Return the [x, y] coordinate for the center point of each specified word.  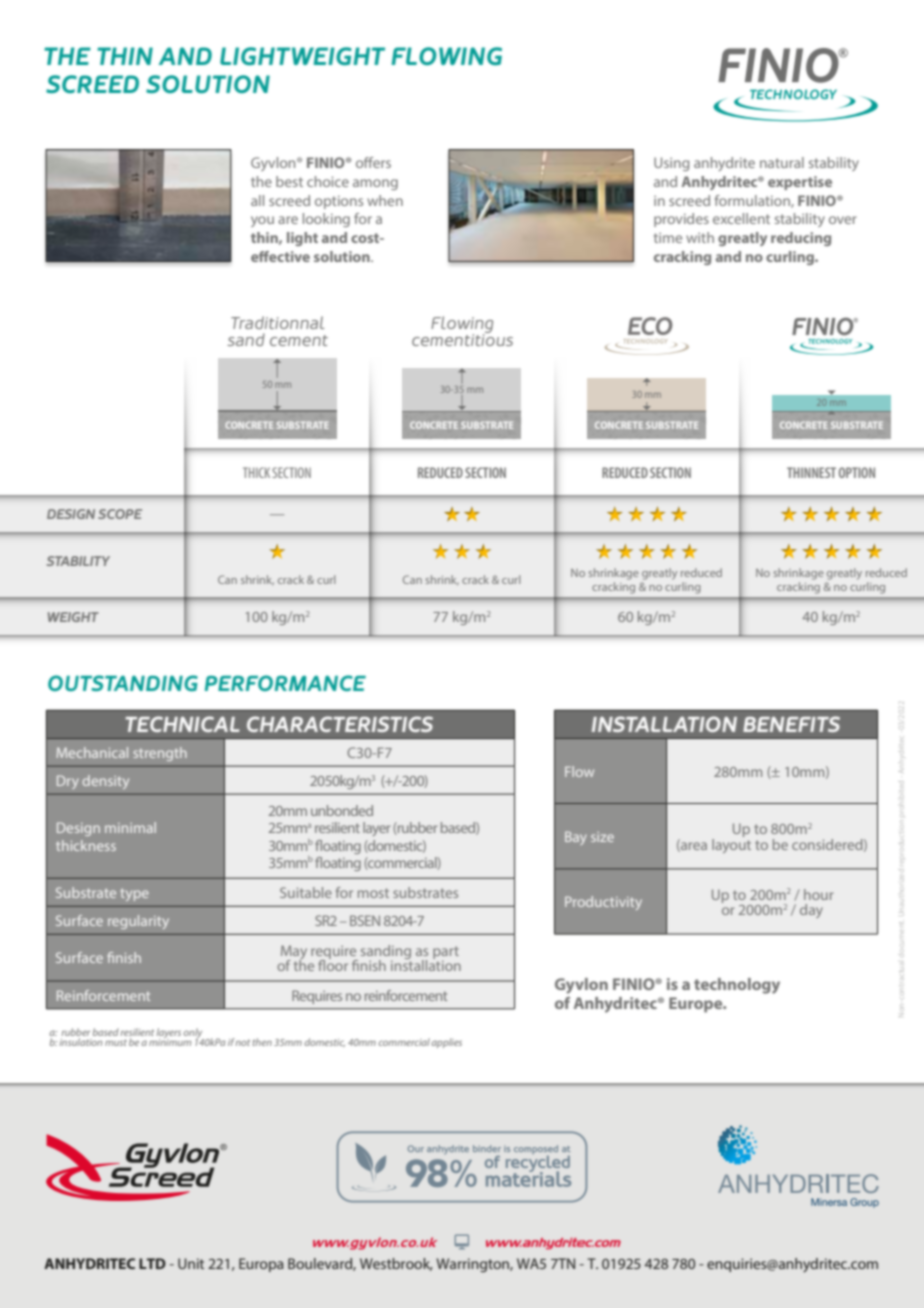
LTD [152, 1263]
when [385, 200]
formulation [753, 201]
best [289, 181]
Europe [697, 1005]
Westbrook [396, 1264]
